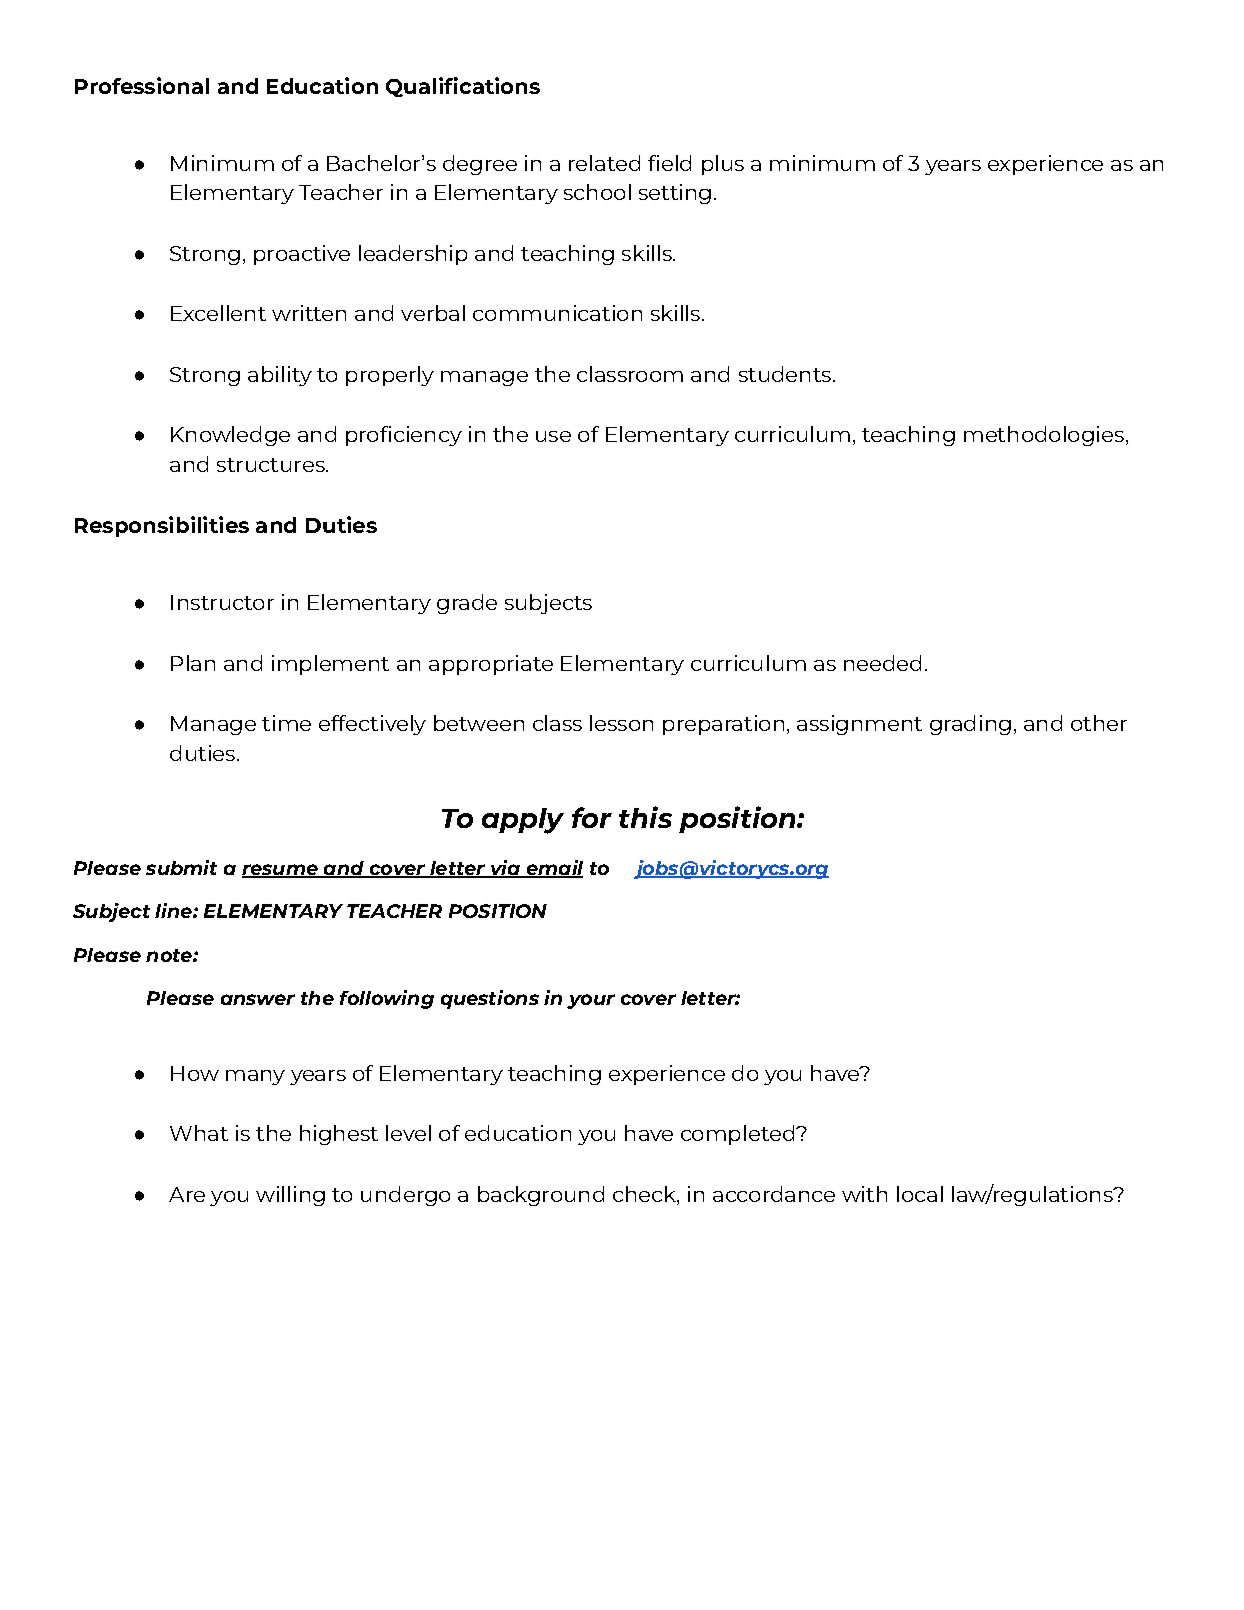  Describe the element at coordinates (290, 1196) in the image. I see `willing` at that location.
